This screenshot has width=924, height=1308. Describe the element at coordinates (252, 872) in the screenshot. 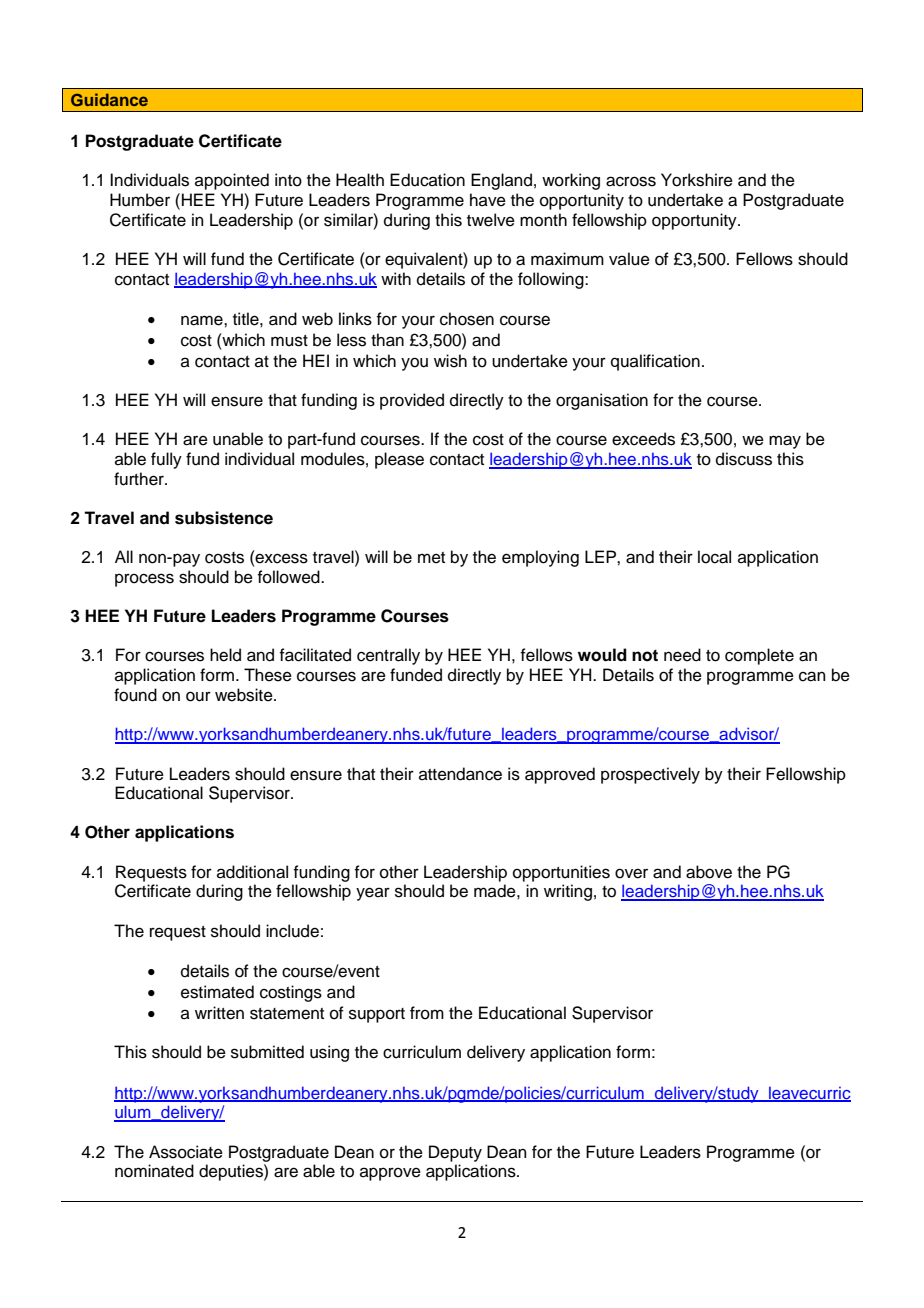

I see `additional` at that location.
